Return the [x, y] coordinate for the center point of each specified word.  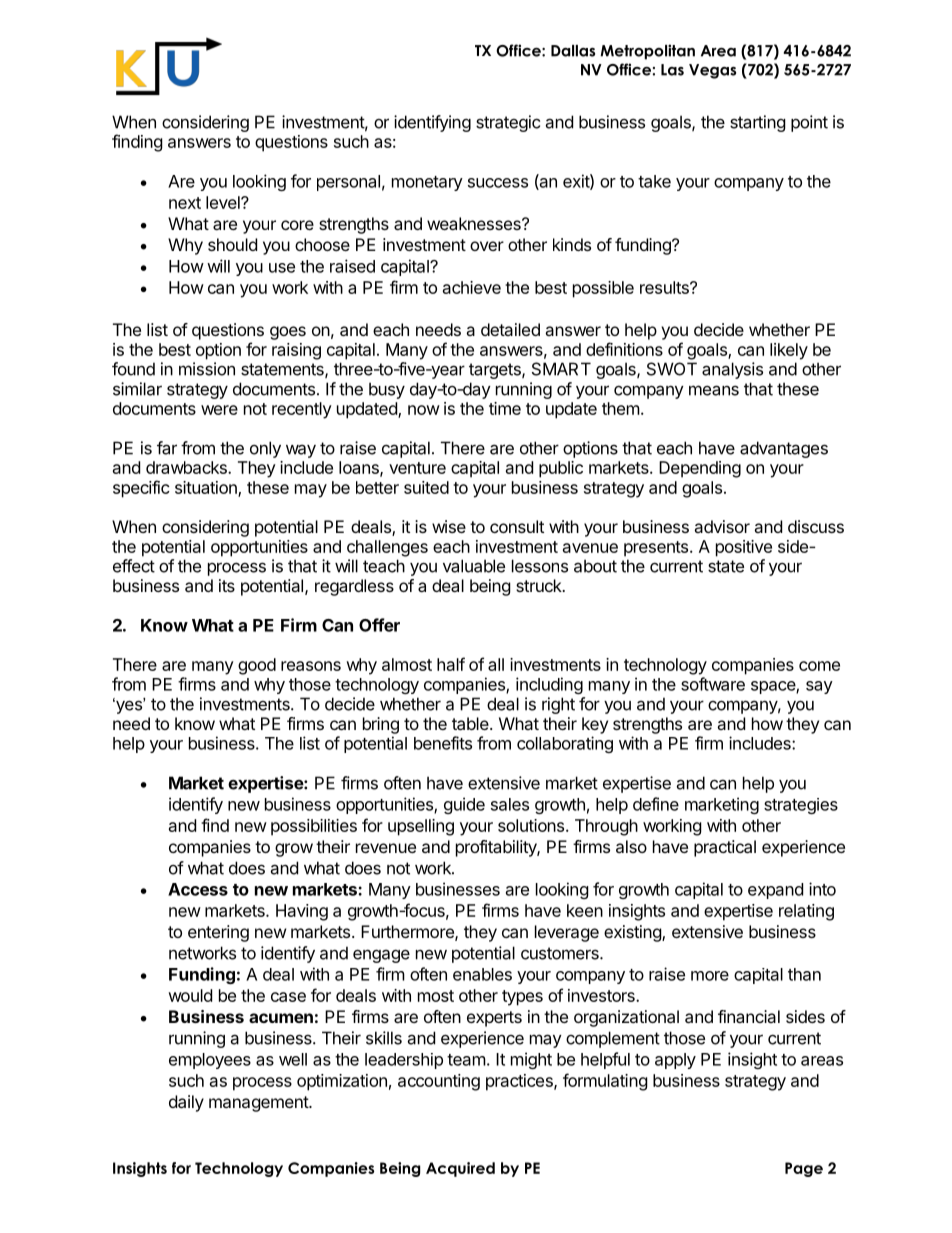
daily [186, 1103]
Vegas [712, 71]
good [257, 666]
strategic [508, 123]
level [224, 202]
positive [744, 548]
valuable [474, 566]
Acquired [460, 1169]
